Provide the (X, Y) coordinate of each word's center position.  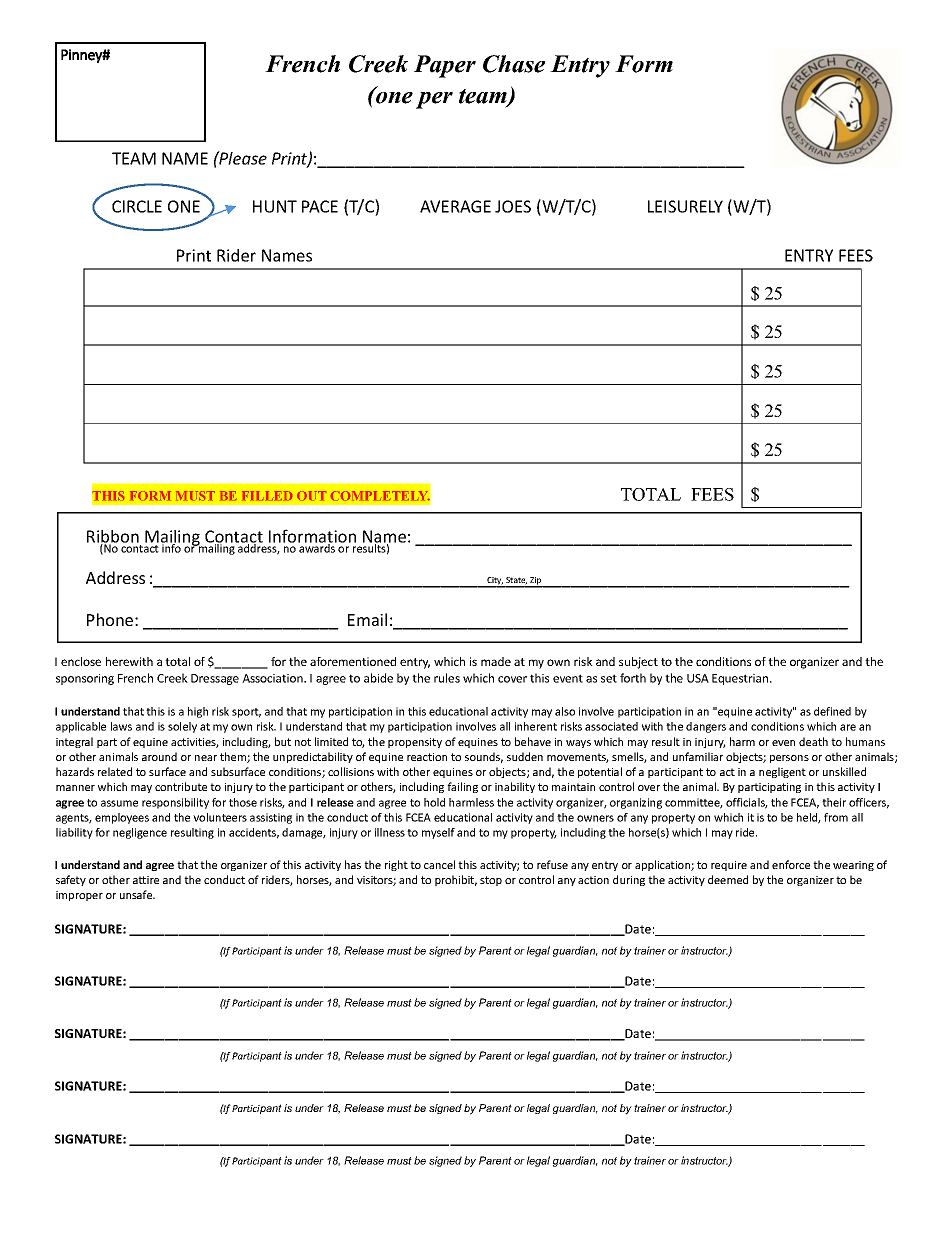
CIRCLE (137, 206)
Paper (445, 66)
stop (491, 881)
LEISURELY (685, 206)
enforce (791, 864)
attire (146, 880)
